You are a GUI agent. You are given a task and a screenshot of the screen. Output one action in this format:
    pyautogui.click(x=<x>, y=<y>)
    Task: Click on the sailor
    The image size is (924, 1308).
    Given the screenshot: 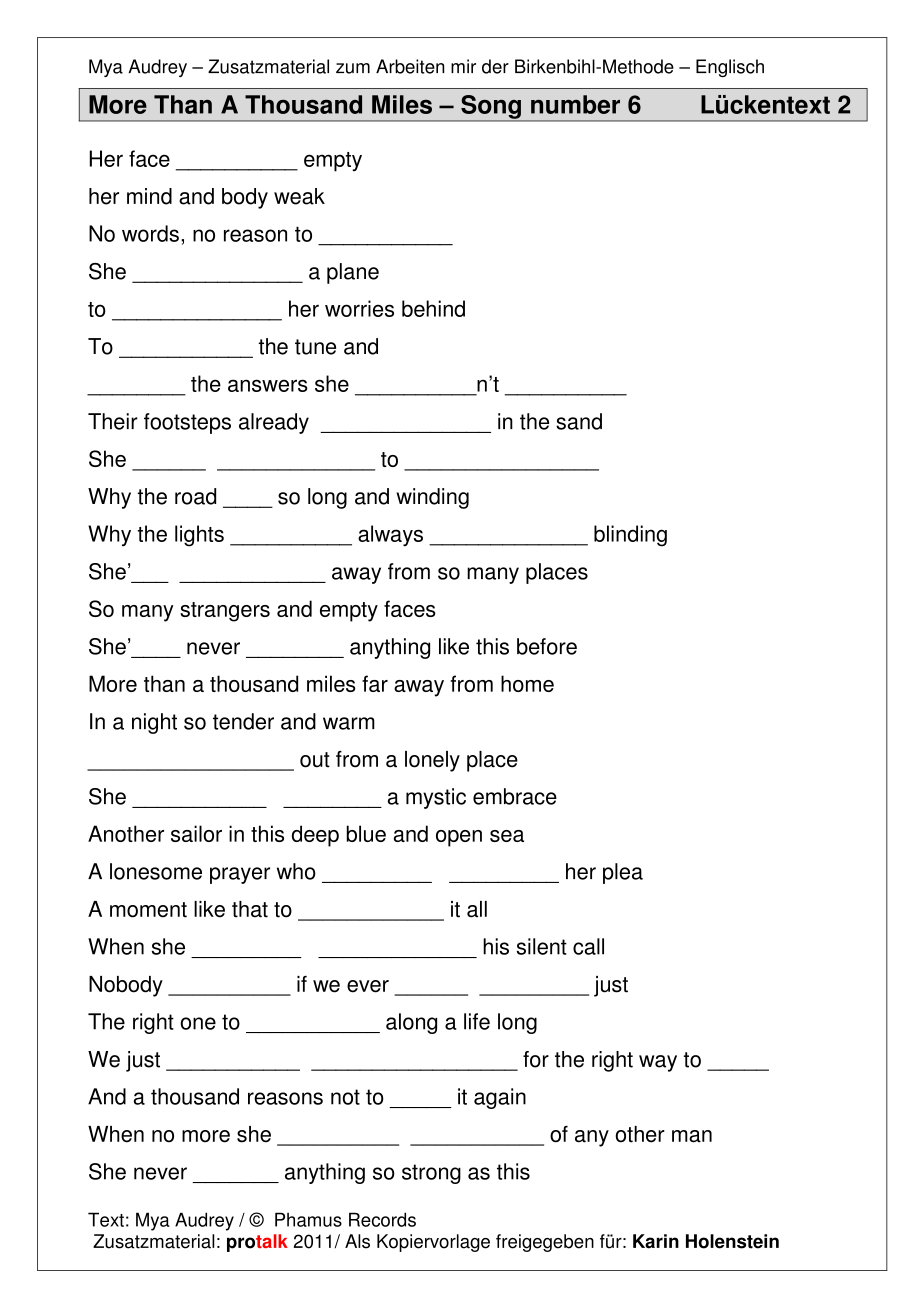 What is the action you would take?
    pyautogui.click(x=196, y=833)
